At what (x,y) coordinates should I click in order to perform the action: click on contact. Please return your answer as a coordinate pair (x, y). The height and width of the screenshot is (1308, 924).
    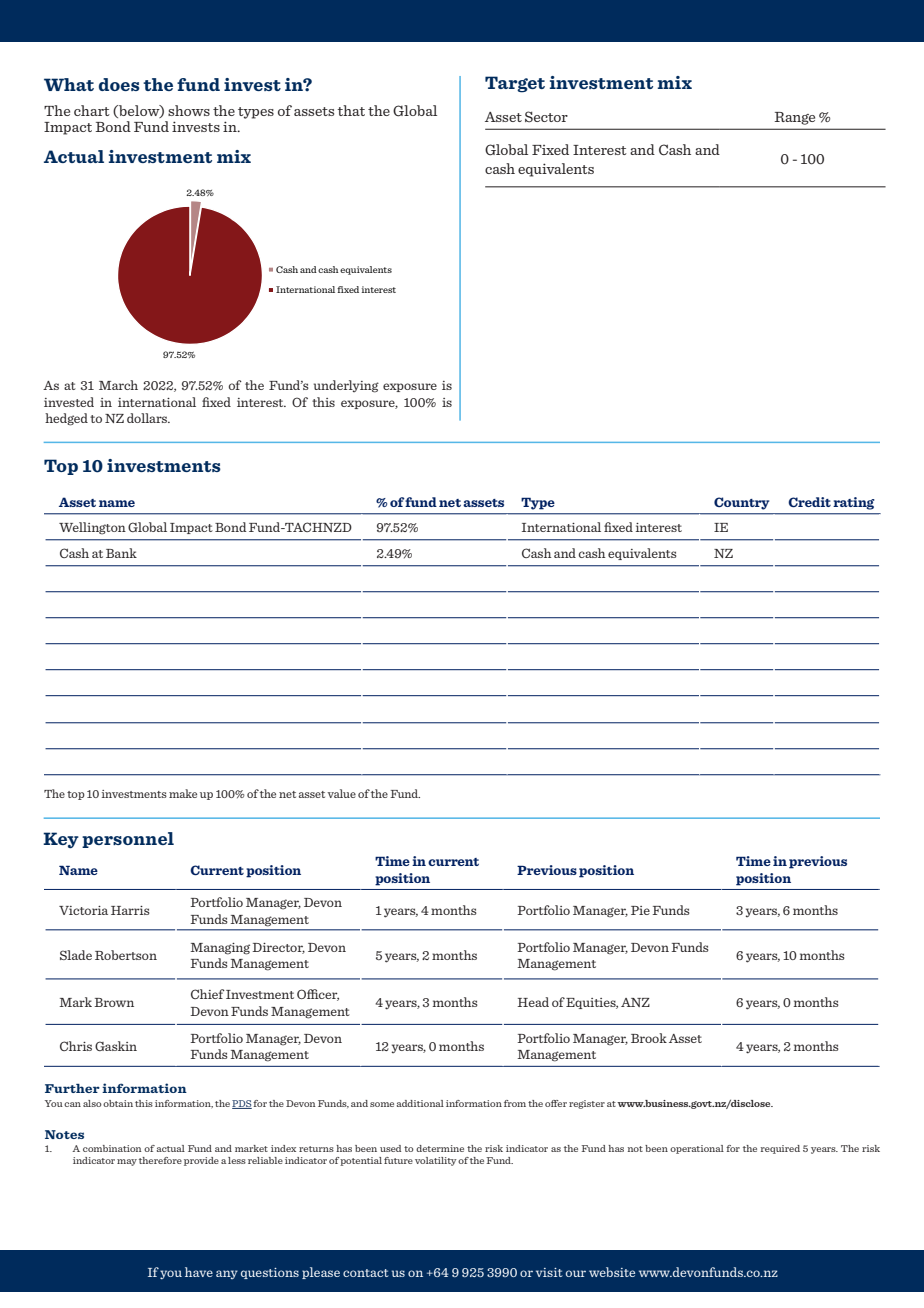
    Looking at the image, I should click on (366, 1273).
